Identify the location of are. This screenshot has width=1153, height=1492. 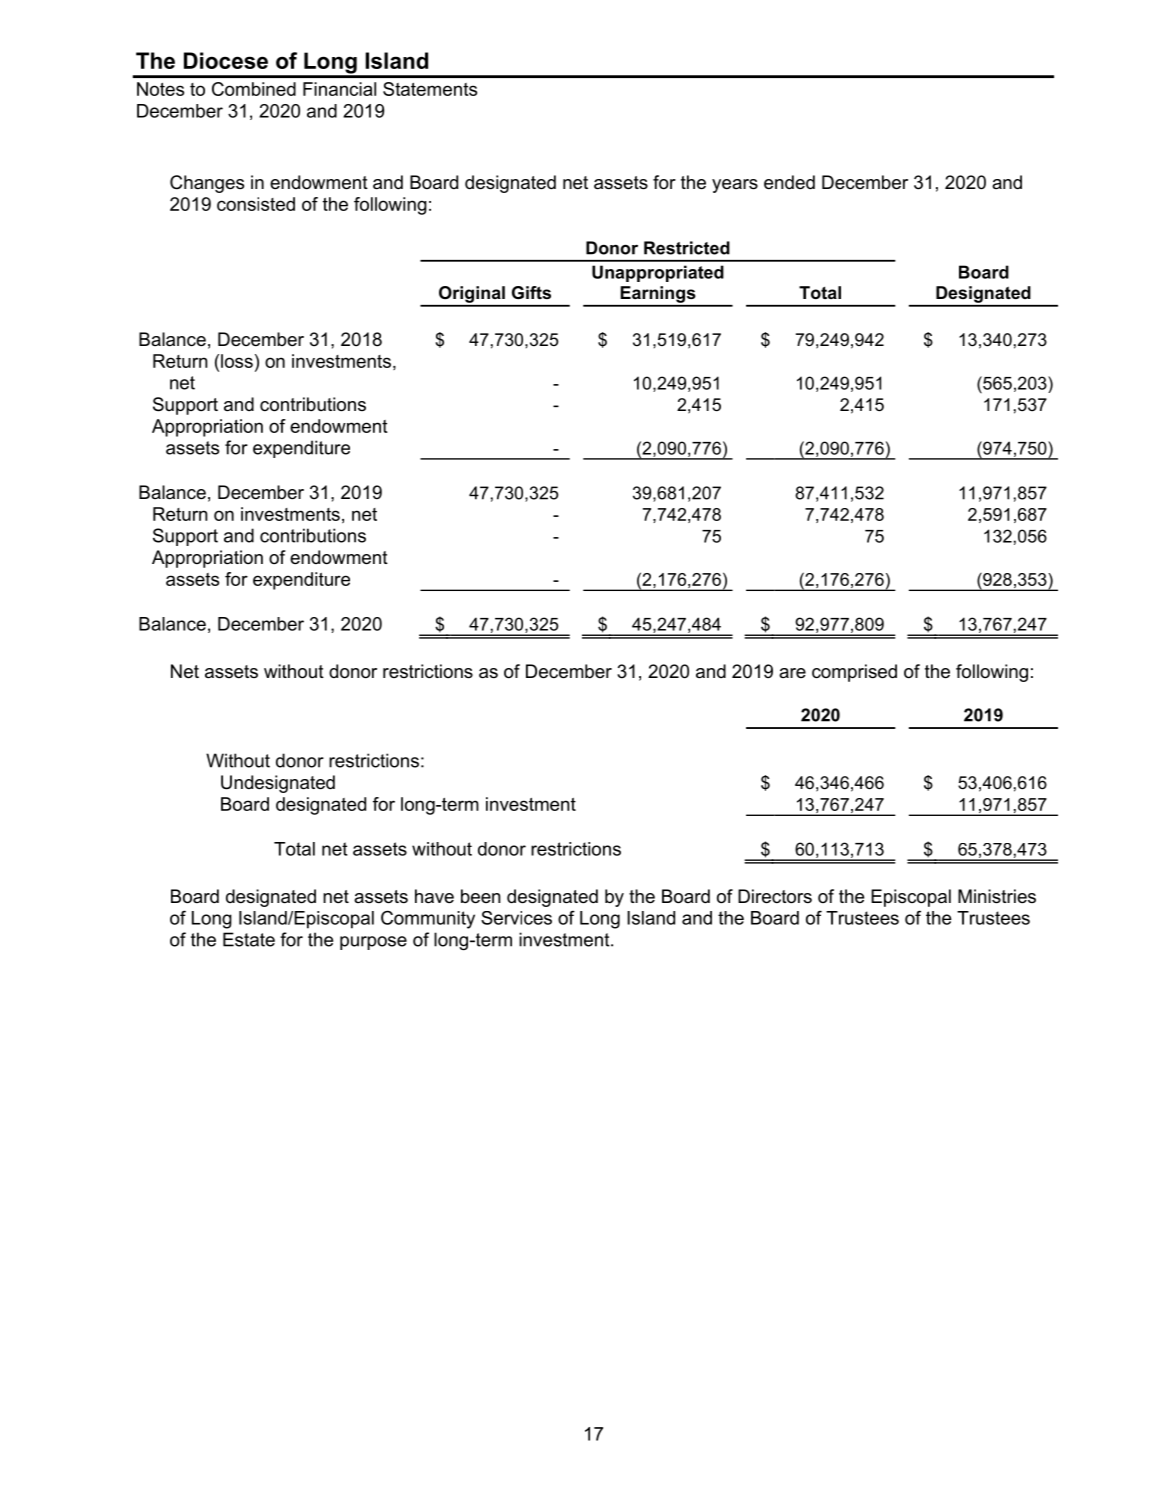
(792, 673).
